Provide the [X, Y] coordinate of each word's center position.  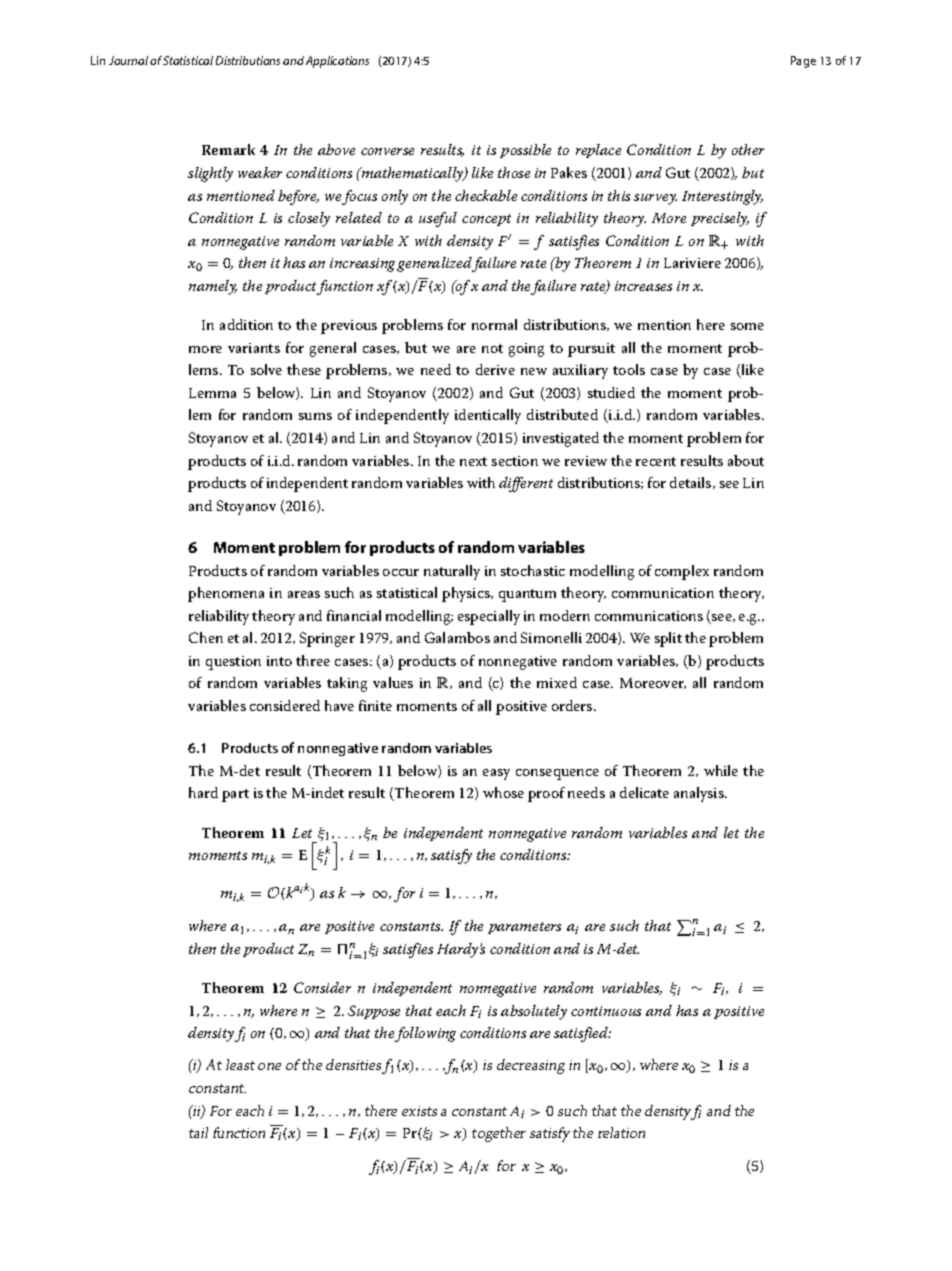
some [747, 326]
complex [682, 572]
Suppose [374, 1012]
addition [246, 324]
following [425, 1034]
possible [525, 151]
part [235, 795]
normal [494, 324]
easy [496, 774]
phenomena [226, 594]
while [721, 770]
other [748, 149]
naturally [452, 572]
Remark [228, 149]
